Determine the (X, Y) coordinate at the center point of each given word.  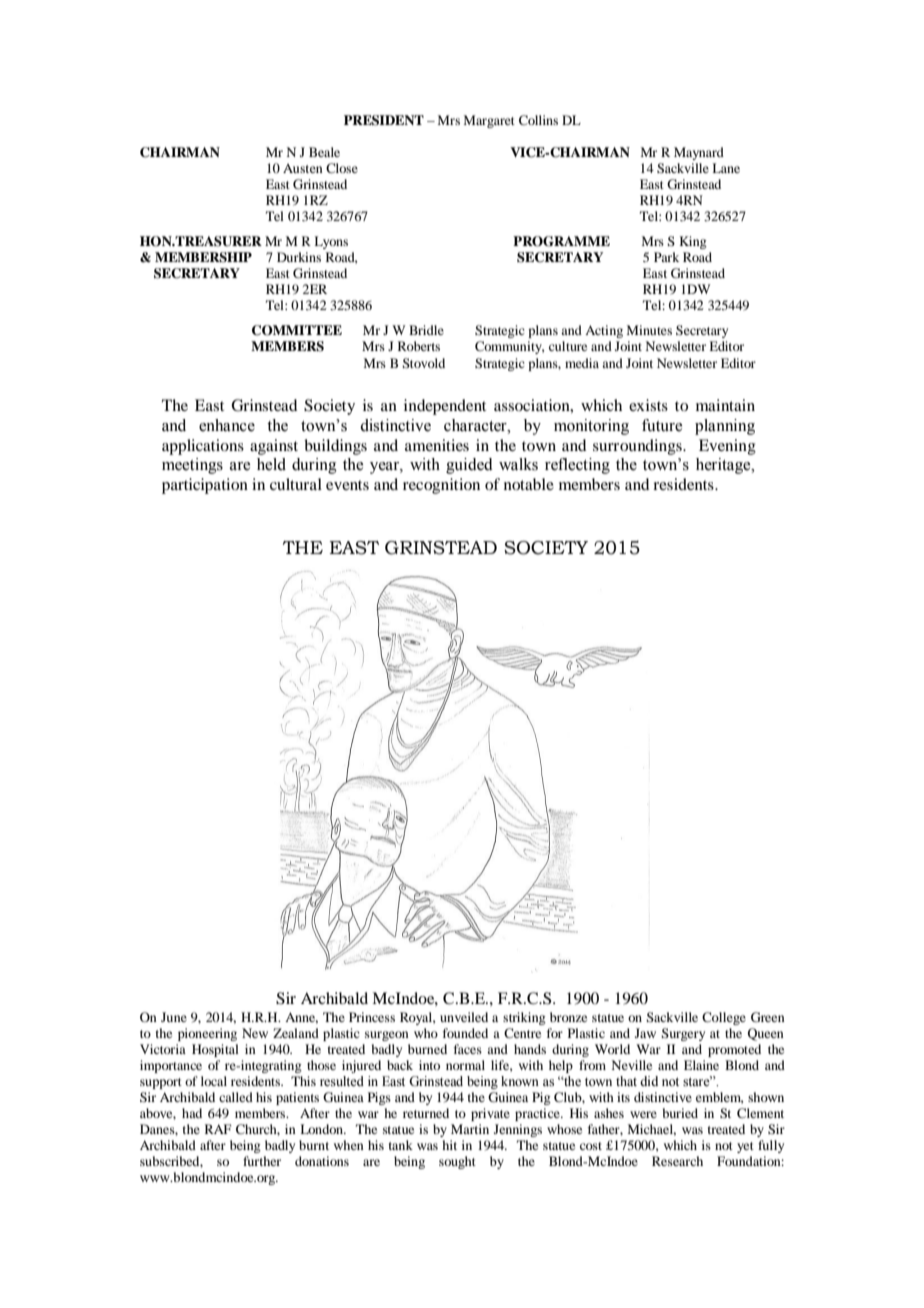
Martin (470, 1129)
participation (205, 486)
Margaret (489, 121)
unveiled (464, 1017)
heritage (724, 466)
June (174, 1017)
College (724, 1018)
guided (469, 466)
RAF (218, 1129)
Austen (303, 168)
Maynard (699, 153)
